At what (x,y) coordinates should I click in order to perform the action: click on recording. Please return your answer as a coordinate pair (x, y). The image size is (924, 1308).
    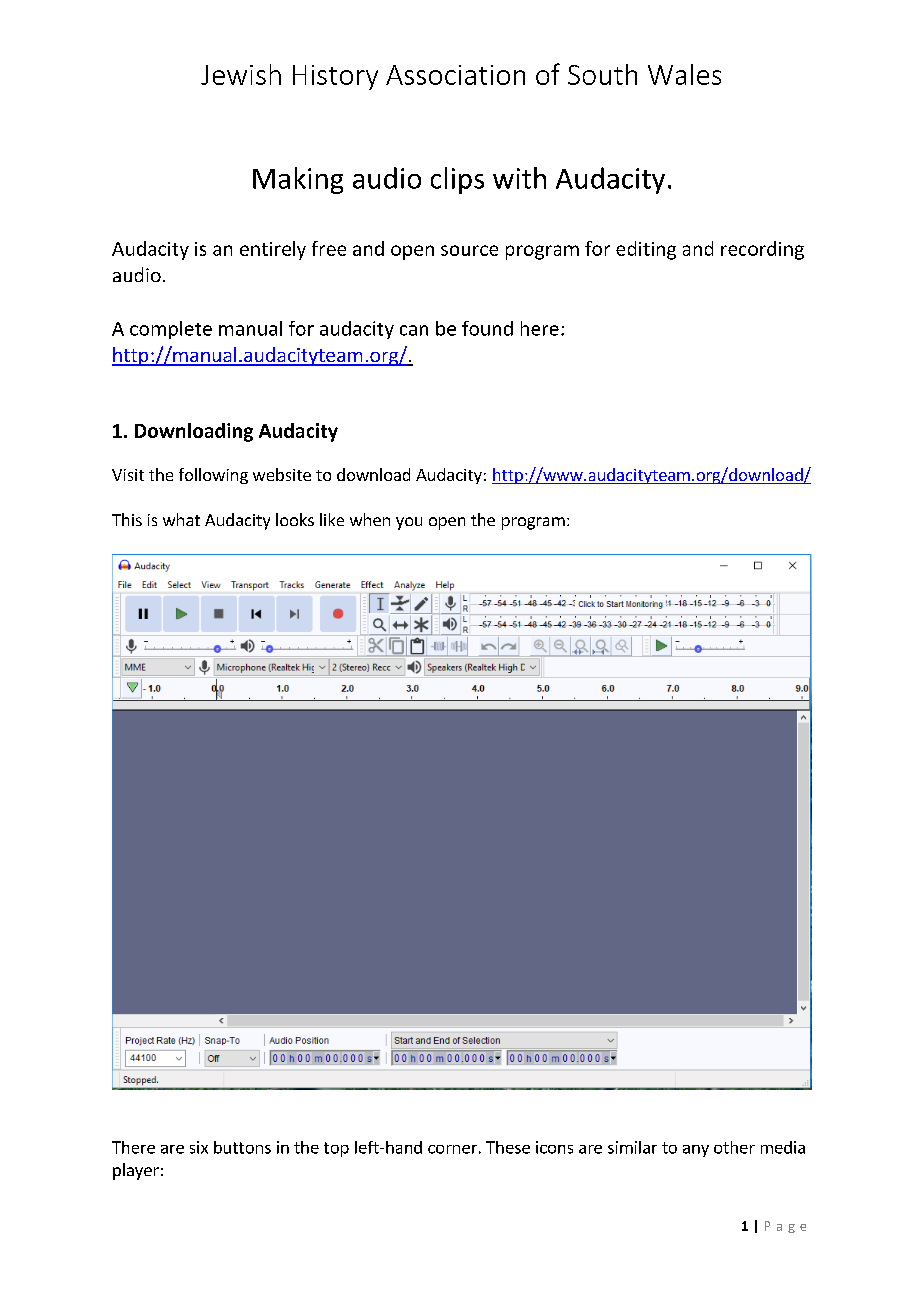
    Looking at the image, I should click on (762, 250).
